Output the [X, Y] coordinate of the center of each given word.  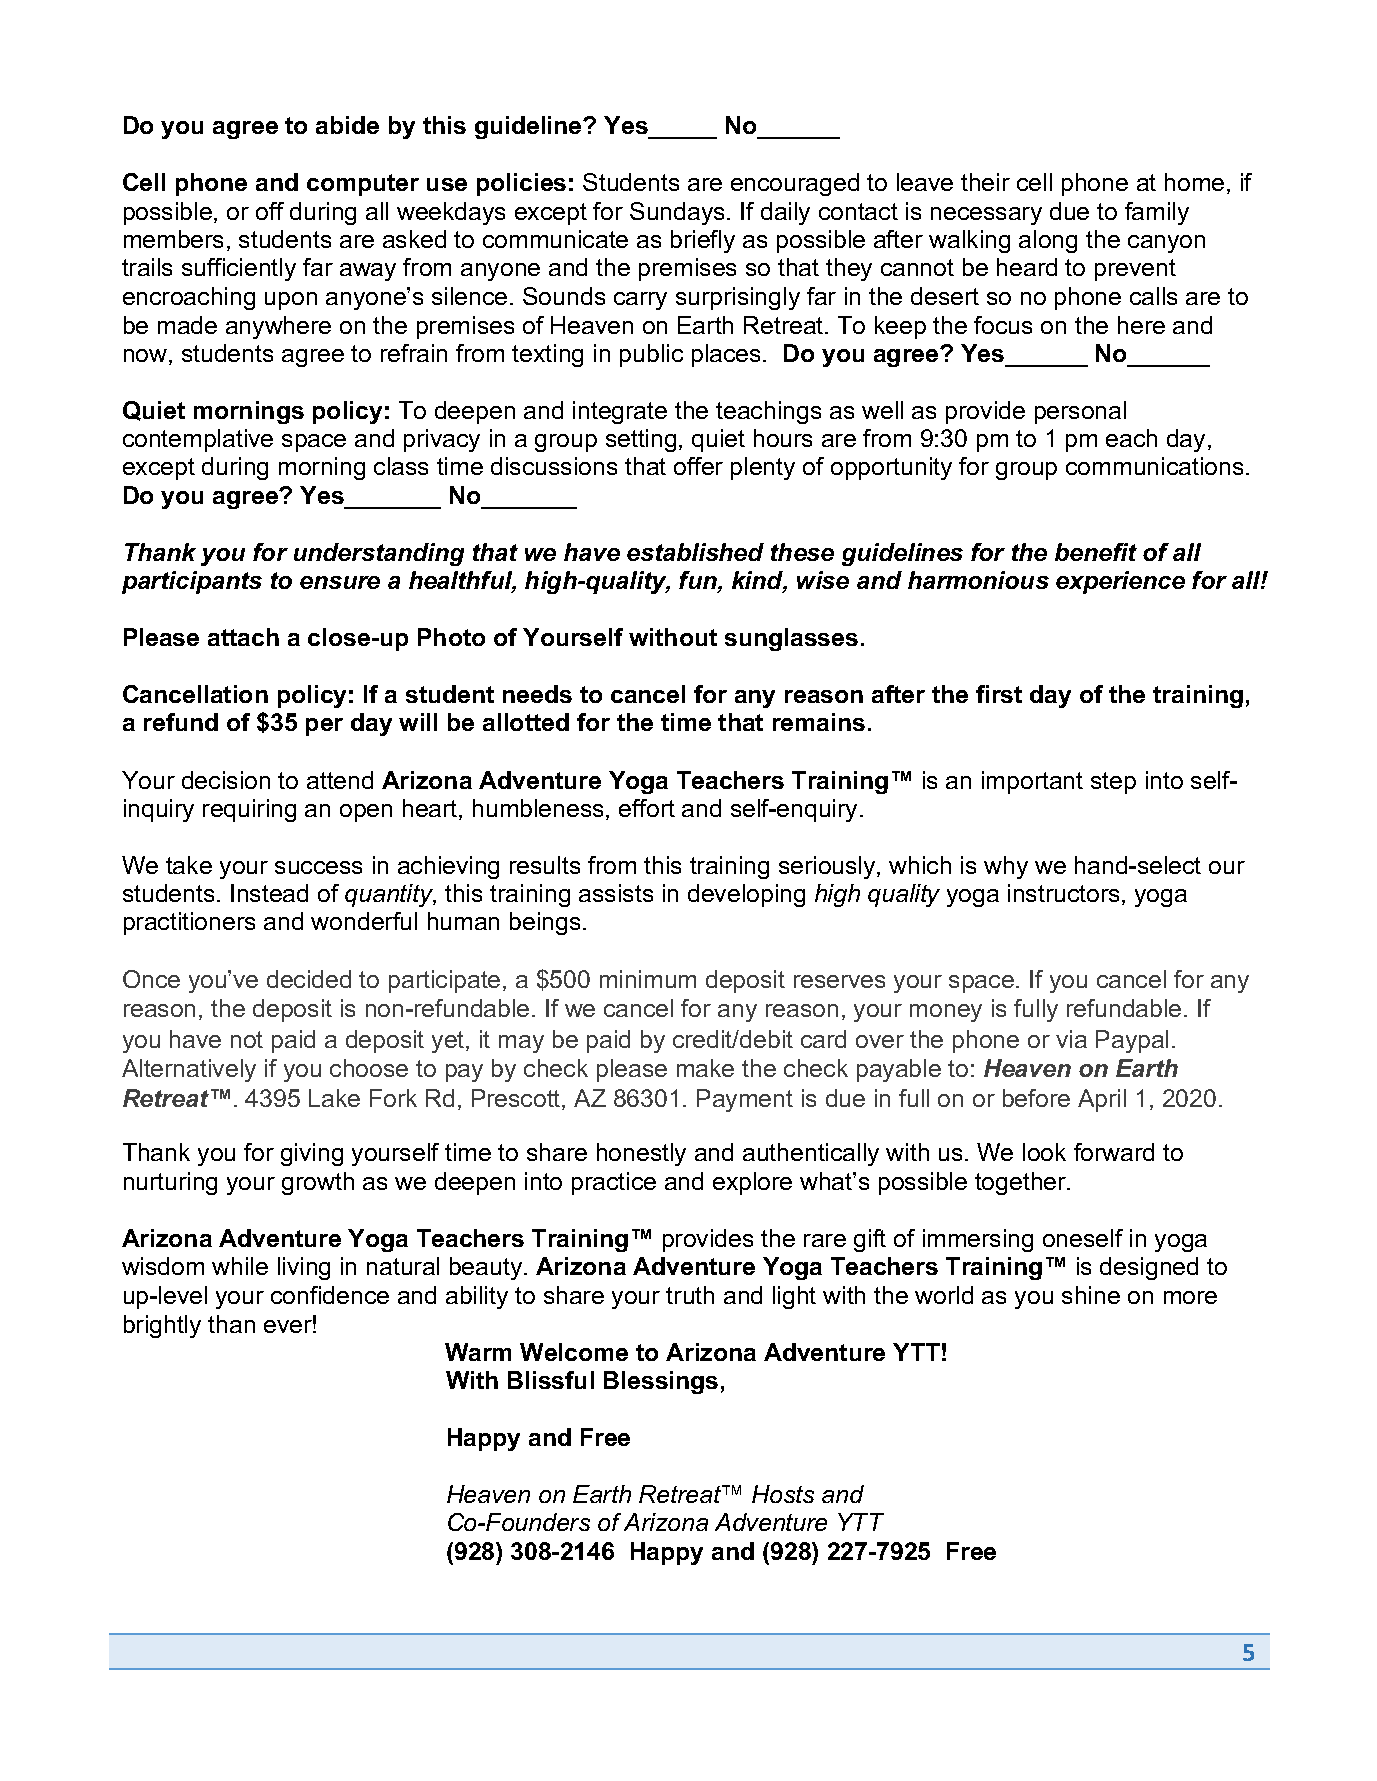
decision [226, 780]
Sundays [679, 213]
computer [363, 185]
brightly [162, 1326]
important [1032, 782]
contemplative [198, 440]
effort [647, 808]
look [1044, 1152]
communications [1154, 466]
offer [698, 466]
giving [312, 1154]
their [985, 182]
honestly [641, 1154]
